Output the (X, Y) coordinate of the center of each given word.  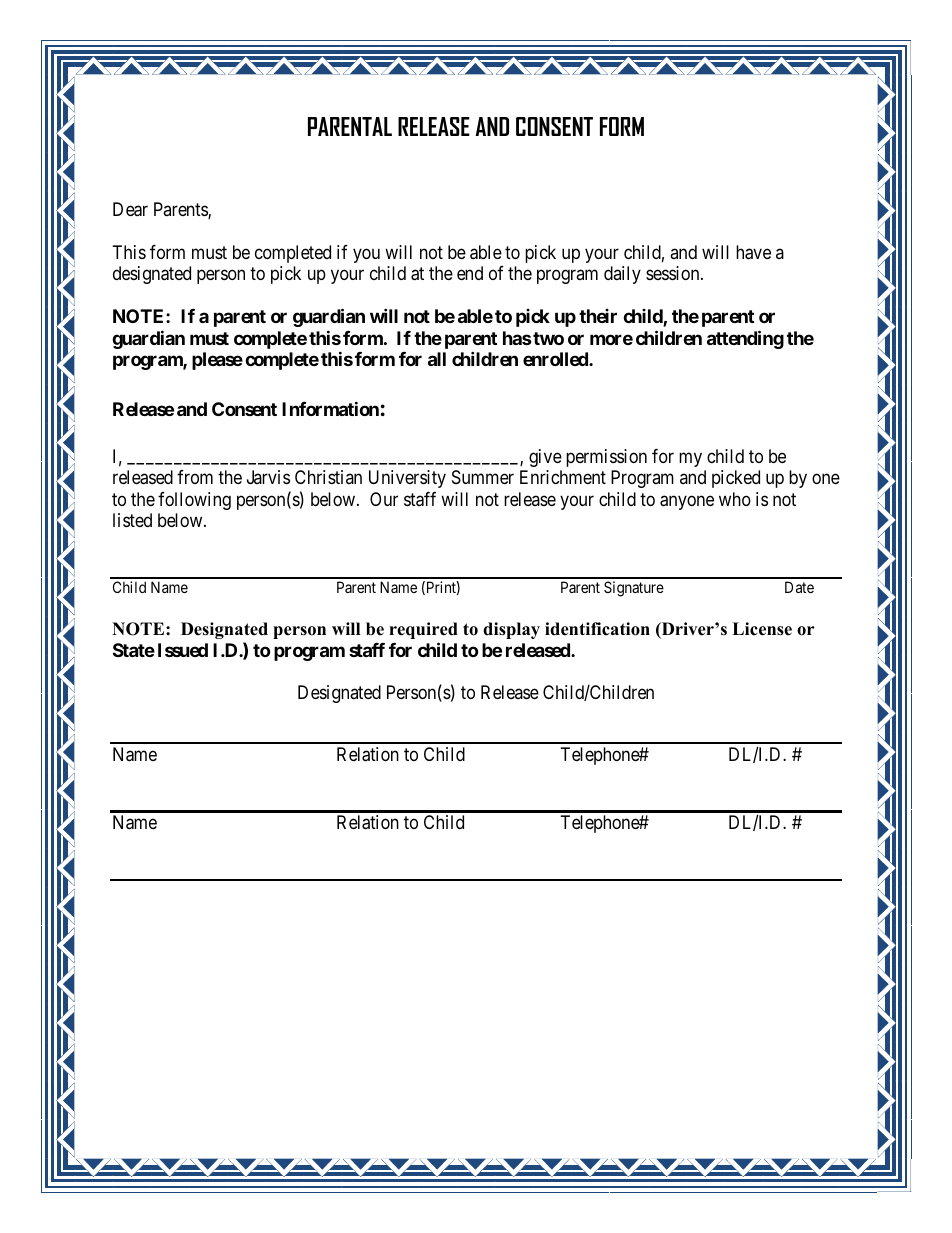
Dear (130, 209)
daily (622, 275)
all (437, 359)
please (217, 361)
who (735, 499)
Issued (183, 650)
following (194, 501)
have (753, 252)
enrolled (556, 359)
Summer (483, 477)
